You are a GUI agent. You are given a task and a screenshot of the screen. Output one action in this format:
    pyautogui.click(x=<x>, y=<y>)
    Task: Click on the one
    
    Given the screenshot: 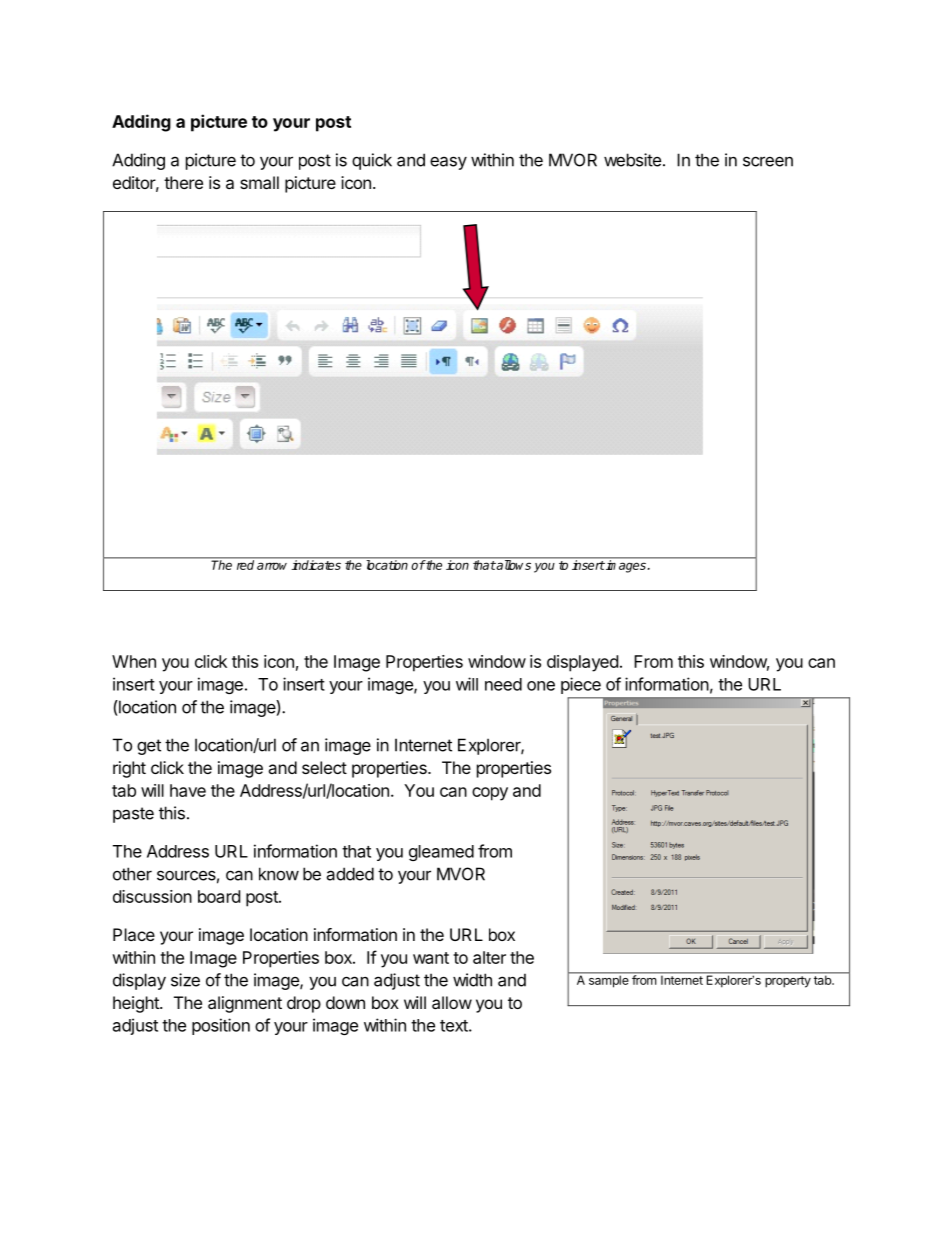 What is the action you would take?
    pyautogui.click(x=541, y=686)
